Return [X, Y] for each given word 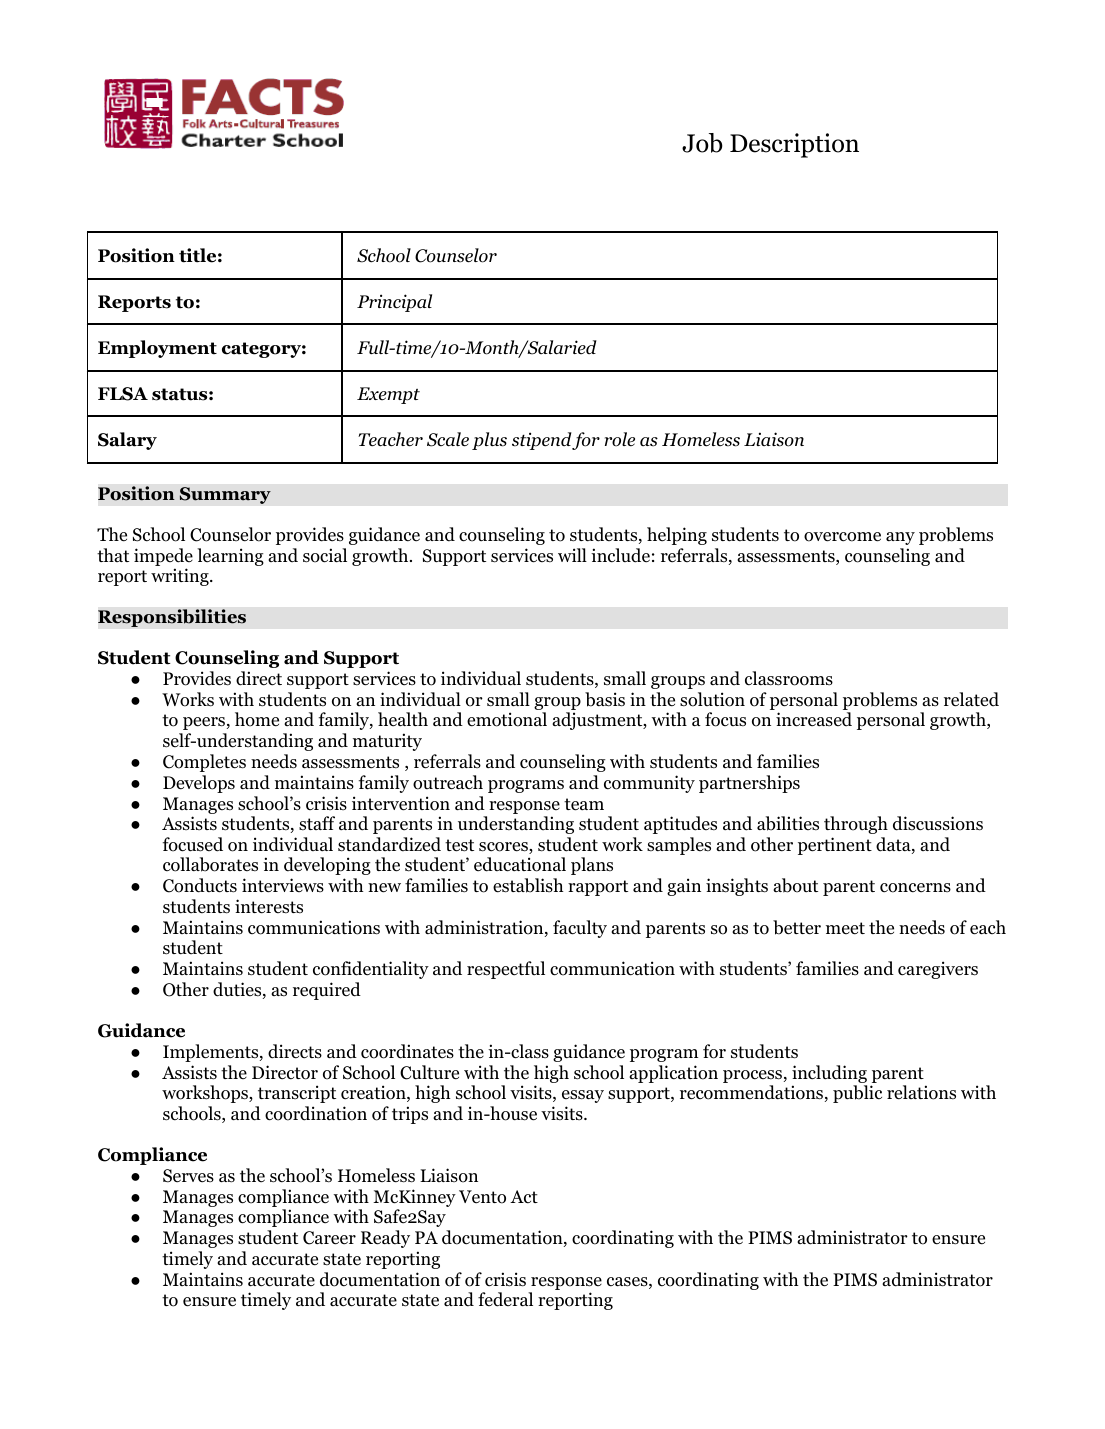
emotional [507, 719]
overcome [842, 537]
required [327, 991]
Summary [225, 495]
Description [794, 145]
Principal [394, 303]
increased [814, 719]
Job [702, 143]
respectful [506, 970]
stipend [542, 441]
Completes [204, 763]
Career [329, 1238]
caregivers [938, 970]
